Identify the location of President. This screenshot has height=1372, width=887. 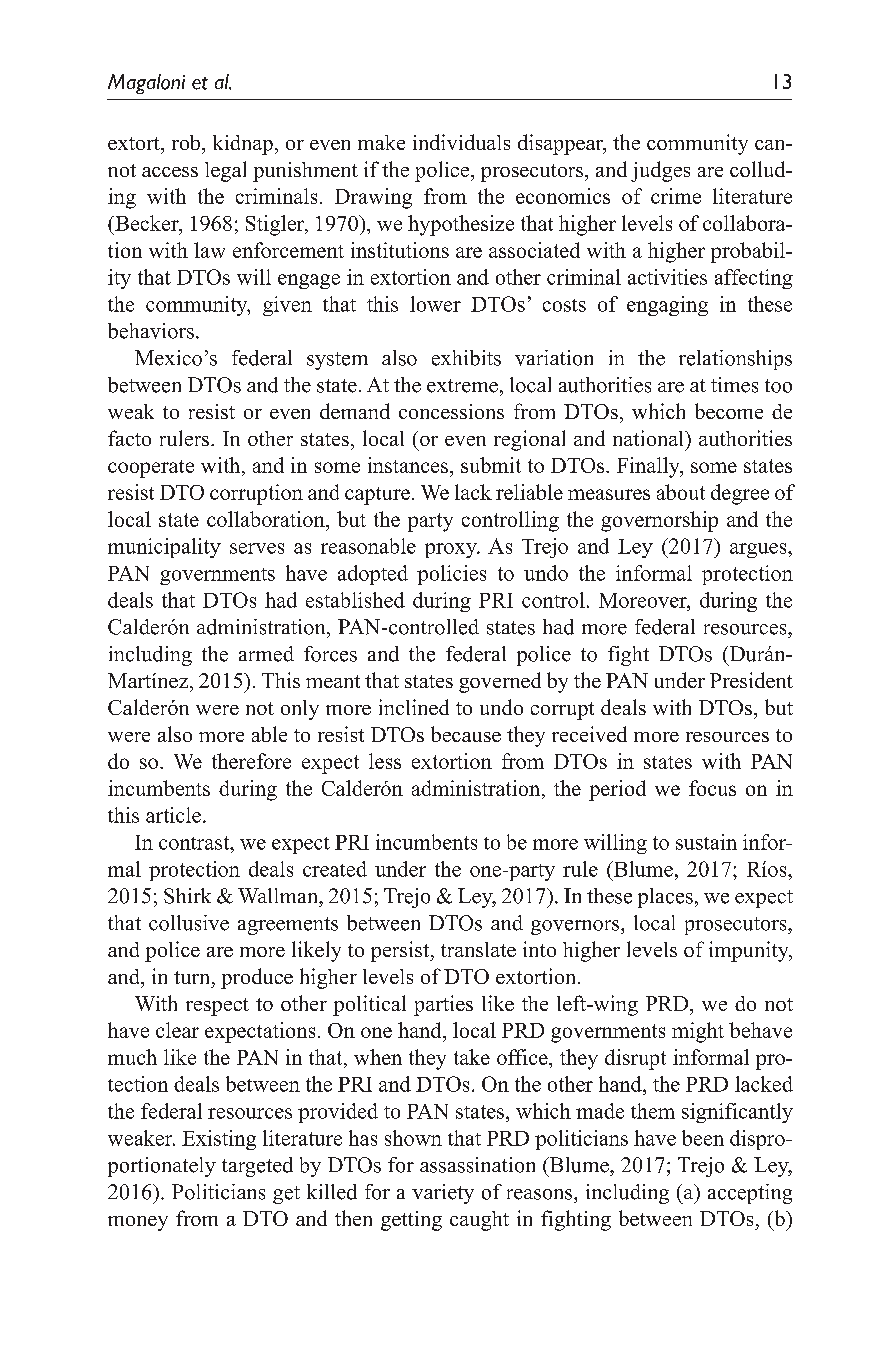
(751, 680).
